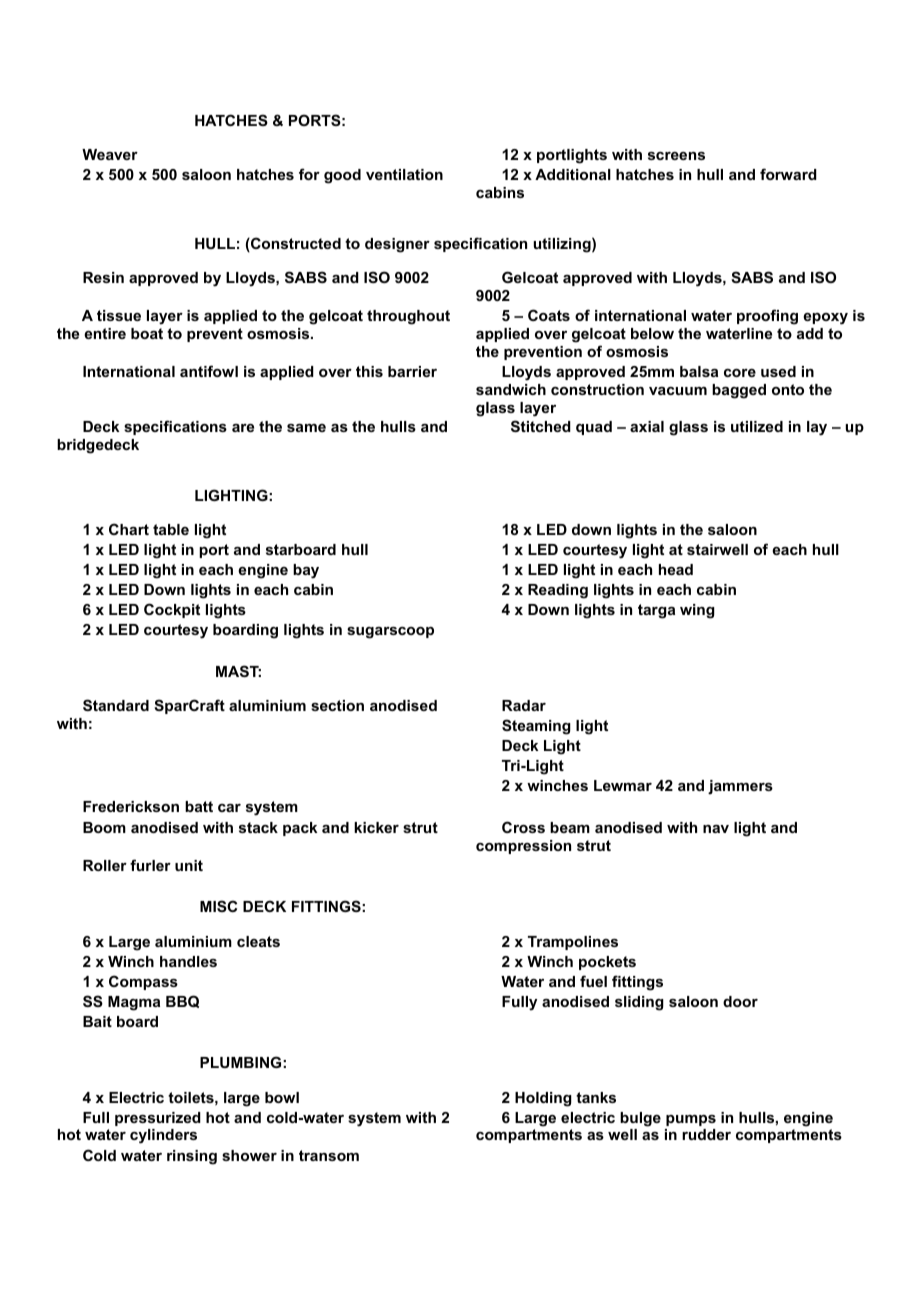  I want to click on head, so click(676, 569).
